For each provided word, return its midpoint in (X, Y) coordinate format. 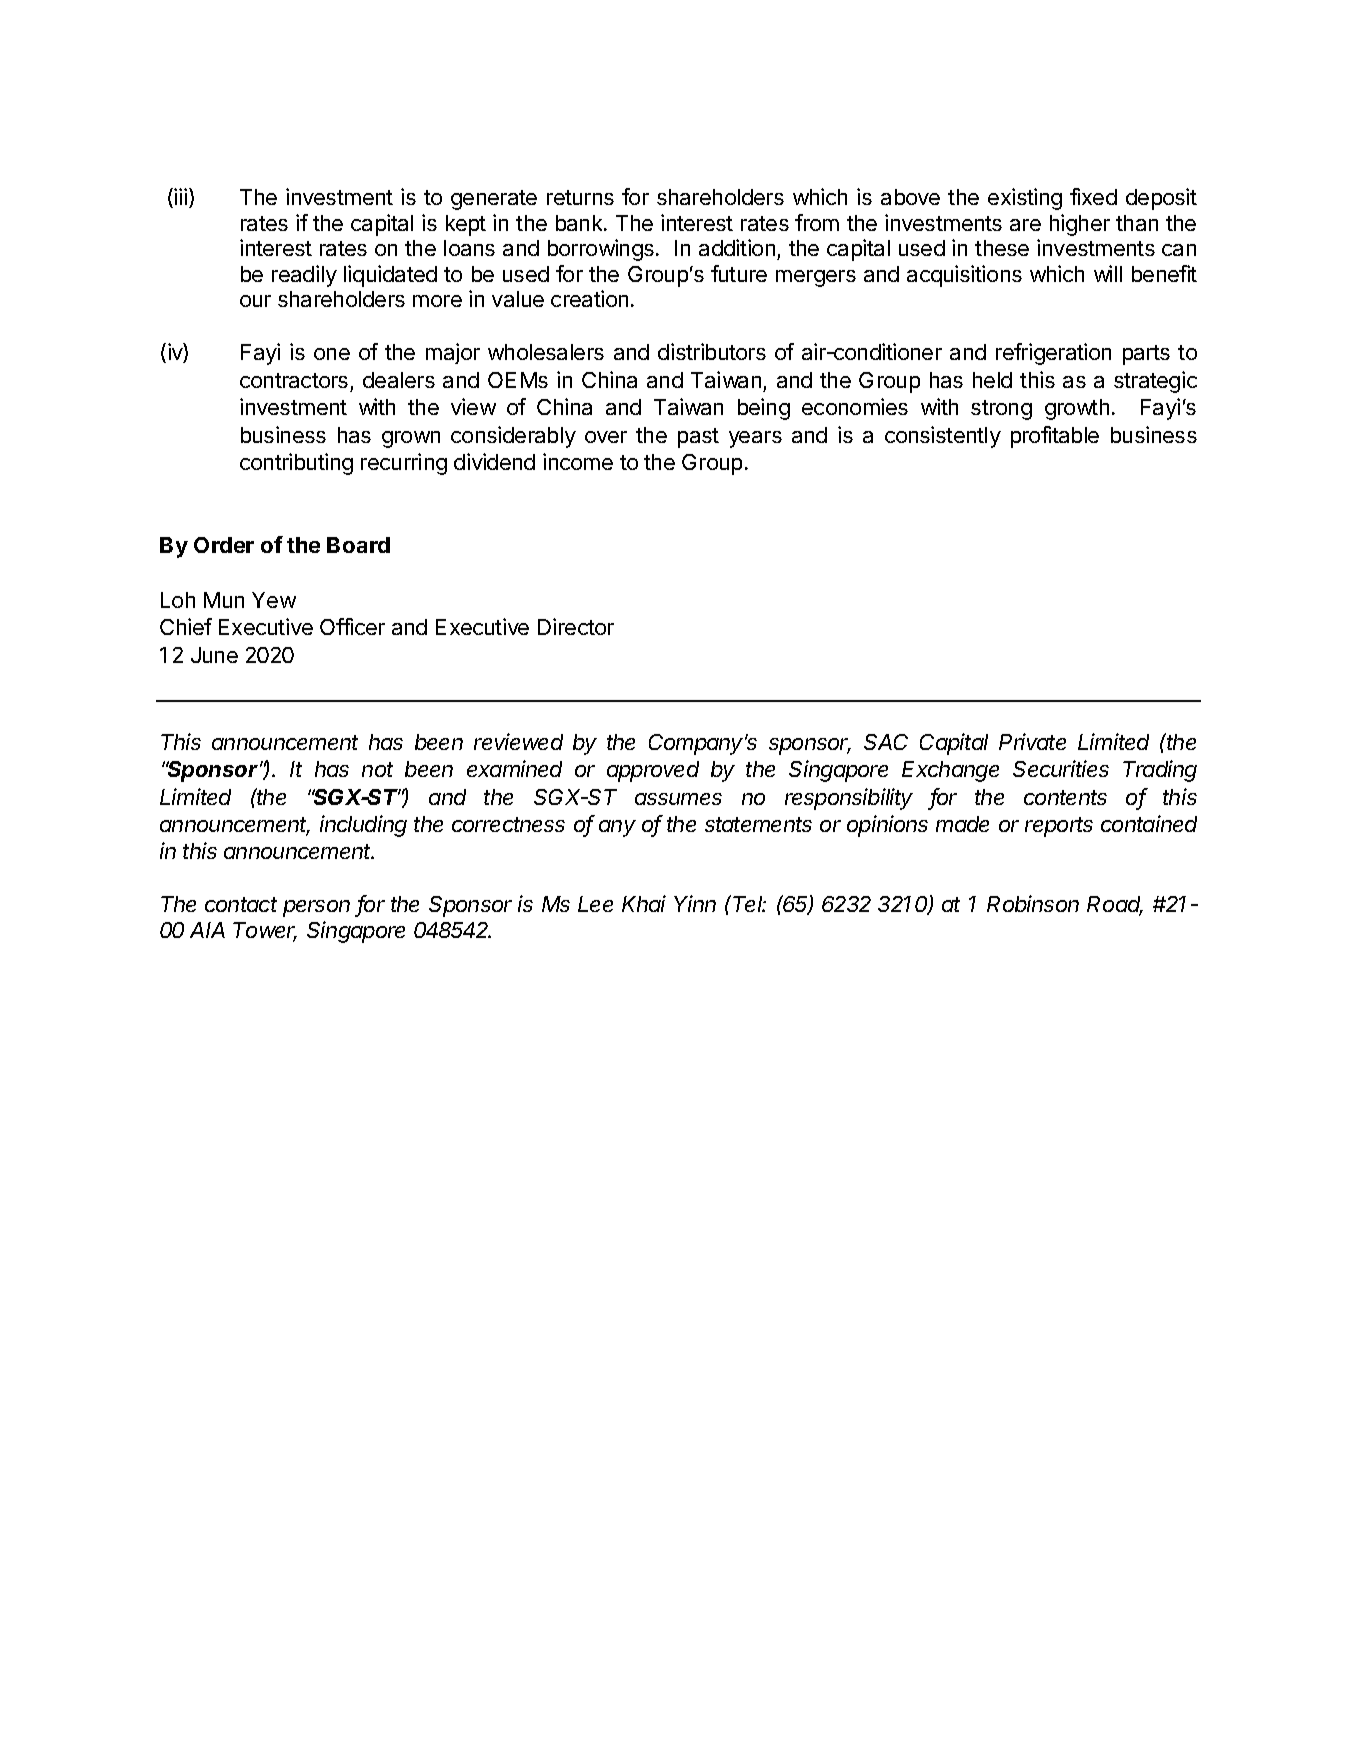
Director (576, 626)
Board (358, 545)
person (316, 908)
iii (180, 196)
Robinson (1033, 903)
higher (1080, 225)
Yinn (695, 903)
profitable (1055, 437)
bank (580, 223)
